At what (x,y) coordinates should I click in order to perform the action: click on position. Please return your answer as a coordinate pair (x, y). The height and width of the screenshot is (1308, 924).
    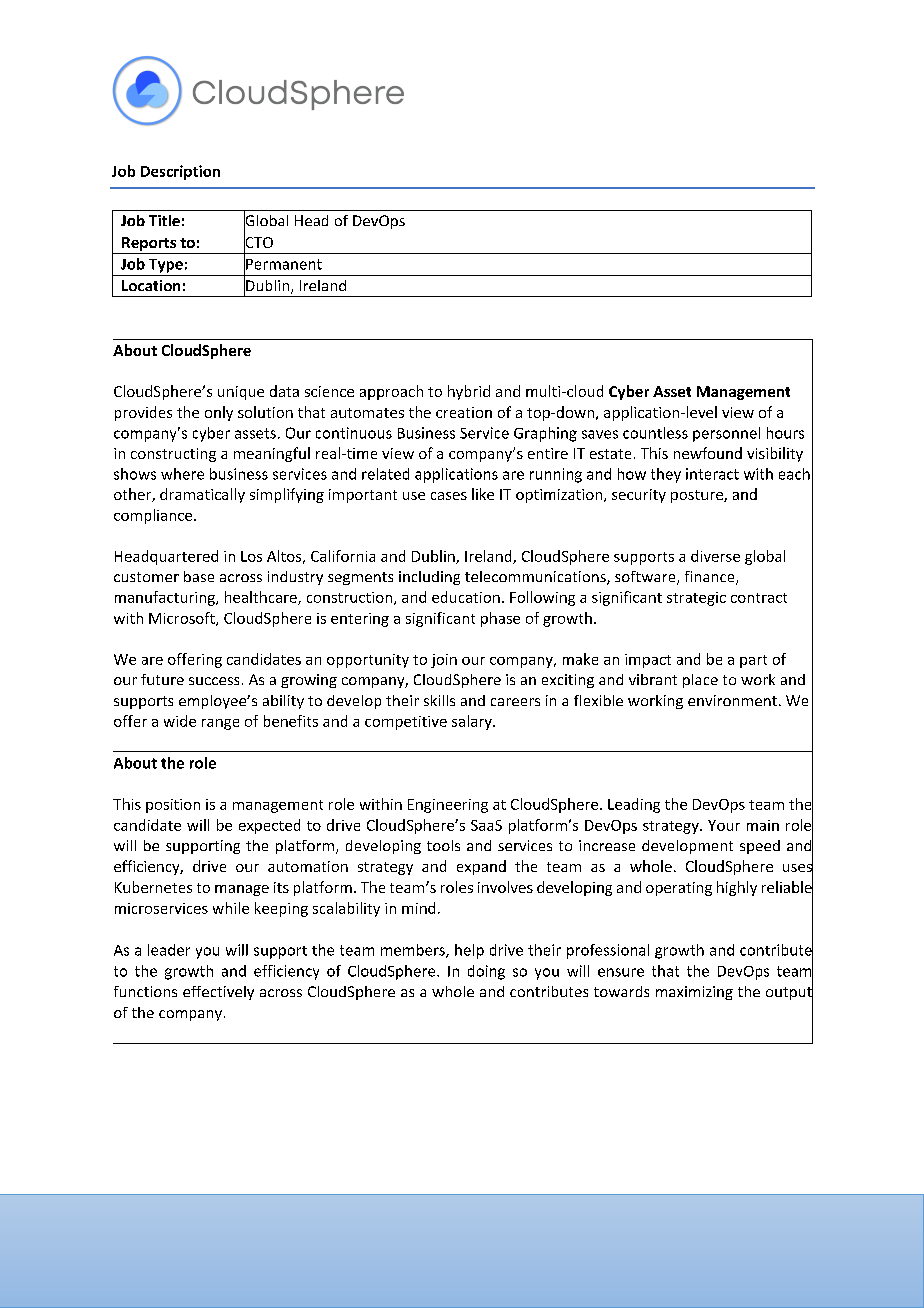
    Looking at the image, I should click on (173, 806).
